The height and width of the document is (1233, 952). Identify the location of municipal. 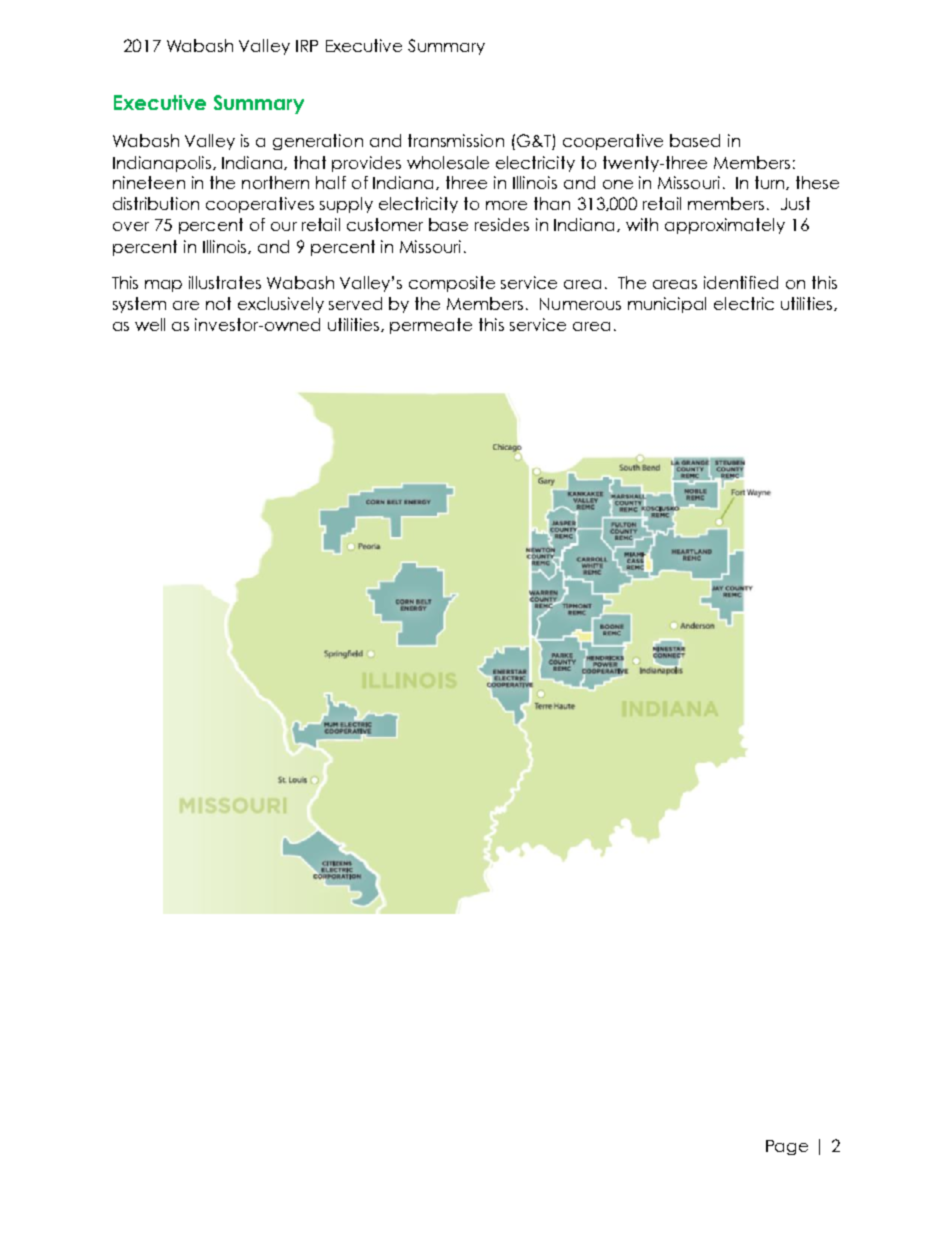
(667, 305).
